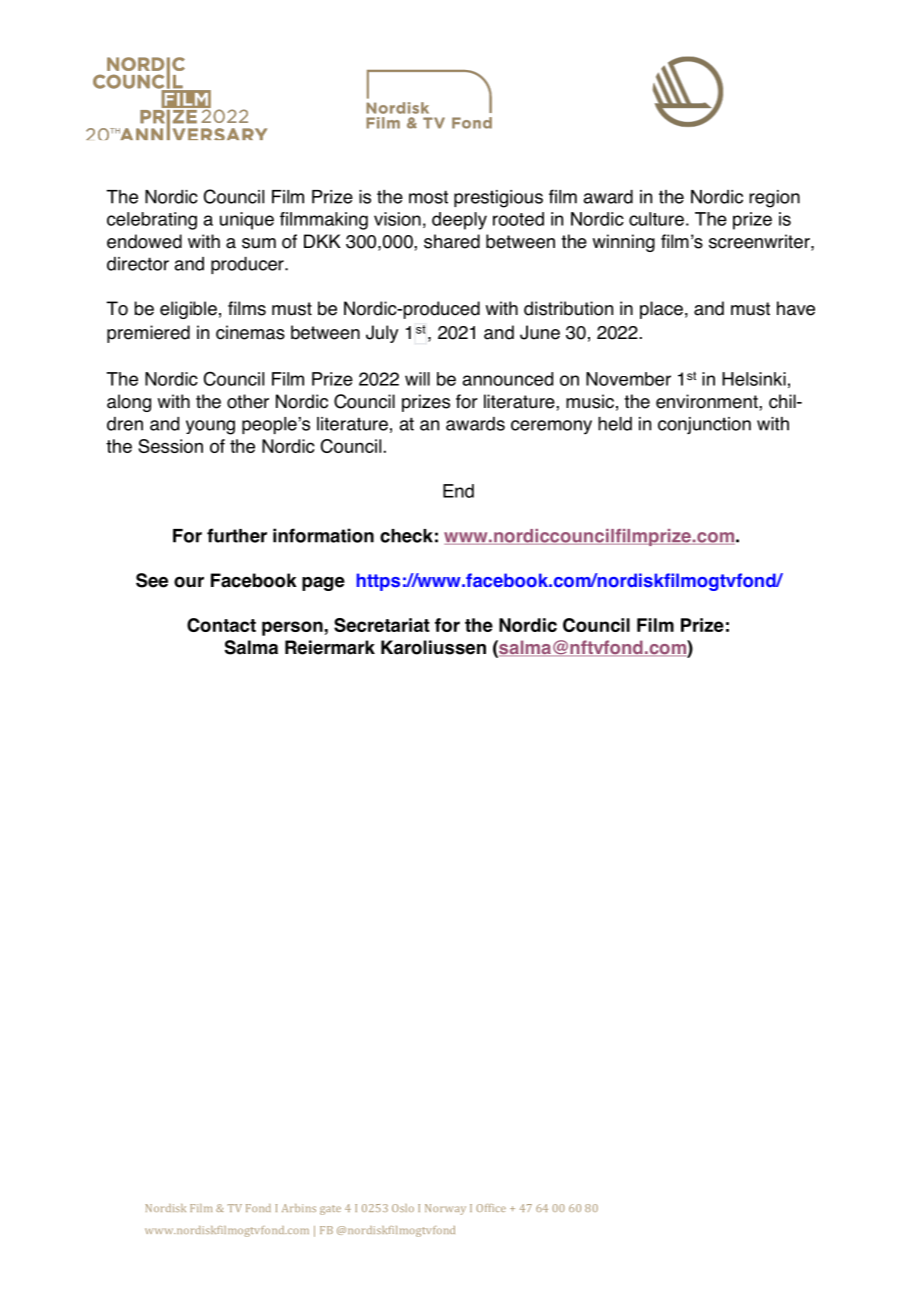  Describe the element at coordinates (403, 1208) in the screenshot. I see `Oslo` at that location.
